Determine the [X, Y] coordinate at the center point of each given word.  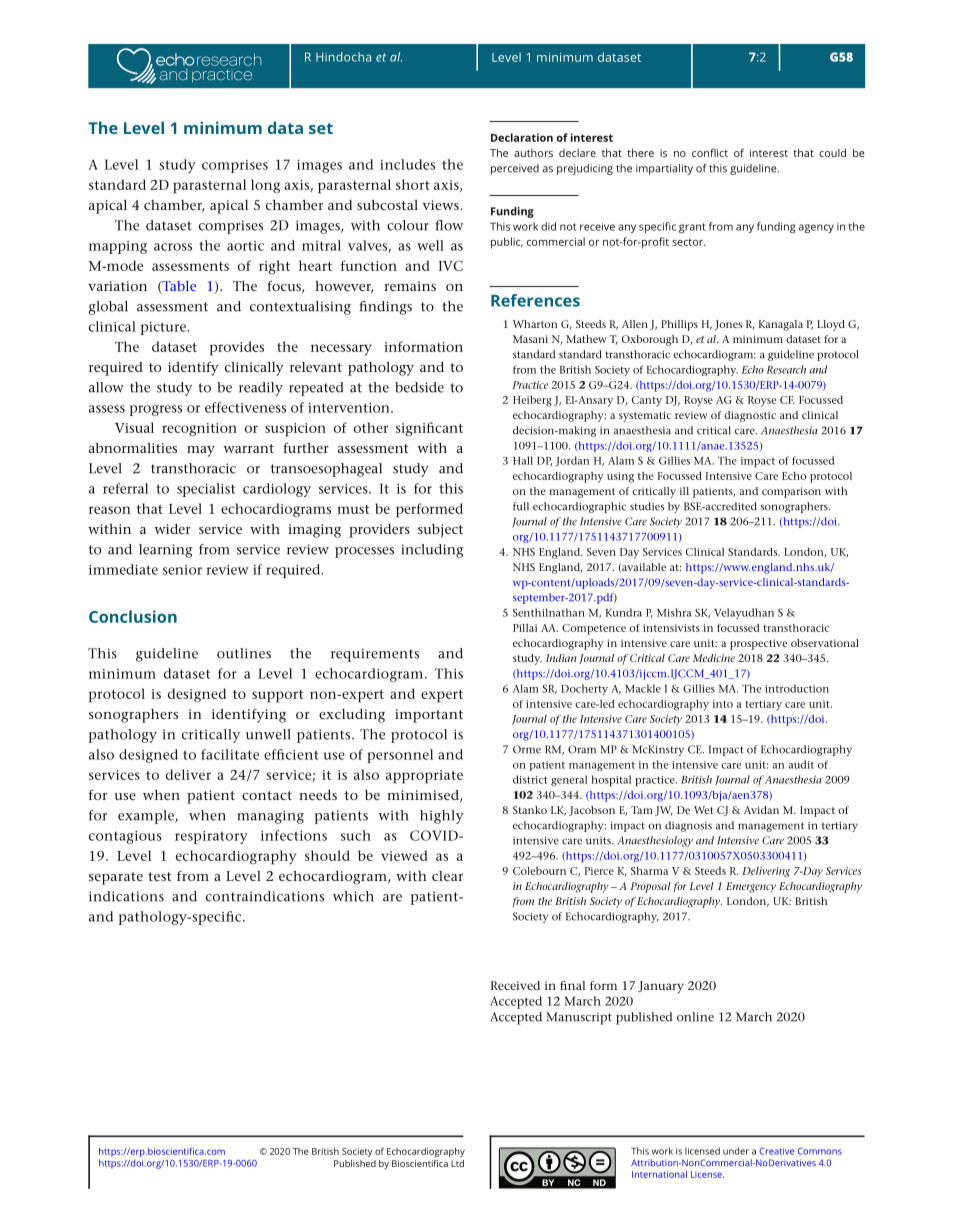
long [265, 186]
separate [116, 878]
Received [515, 985]
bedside [419, 387]
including [432, 551]
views [441, 205]
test [159, 876]
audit [801, 764]
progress [156, 410]
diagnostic [750, 416]
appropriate [424, 777]
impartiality [664, 169]
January [661, 987]
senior [182, 570]
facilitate [230, 754]
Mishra [674, 612]
